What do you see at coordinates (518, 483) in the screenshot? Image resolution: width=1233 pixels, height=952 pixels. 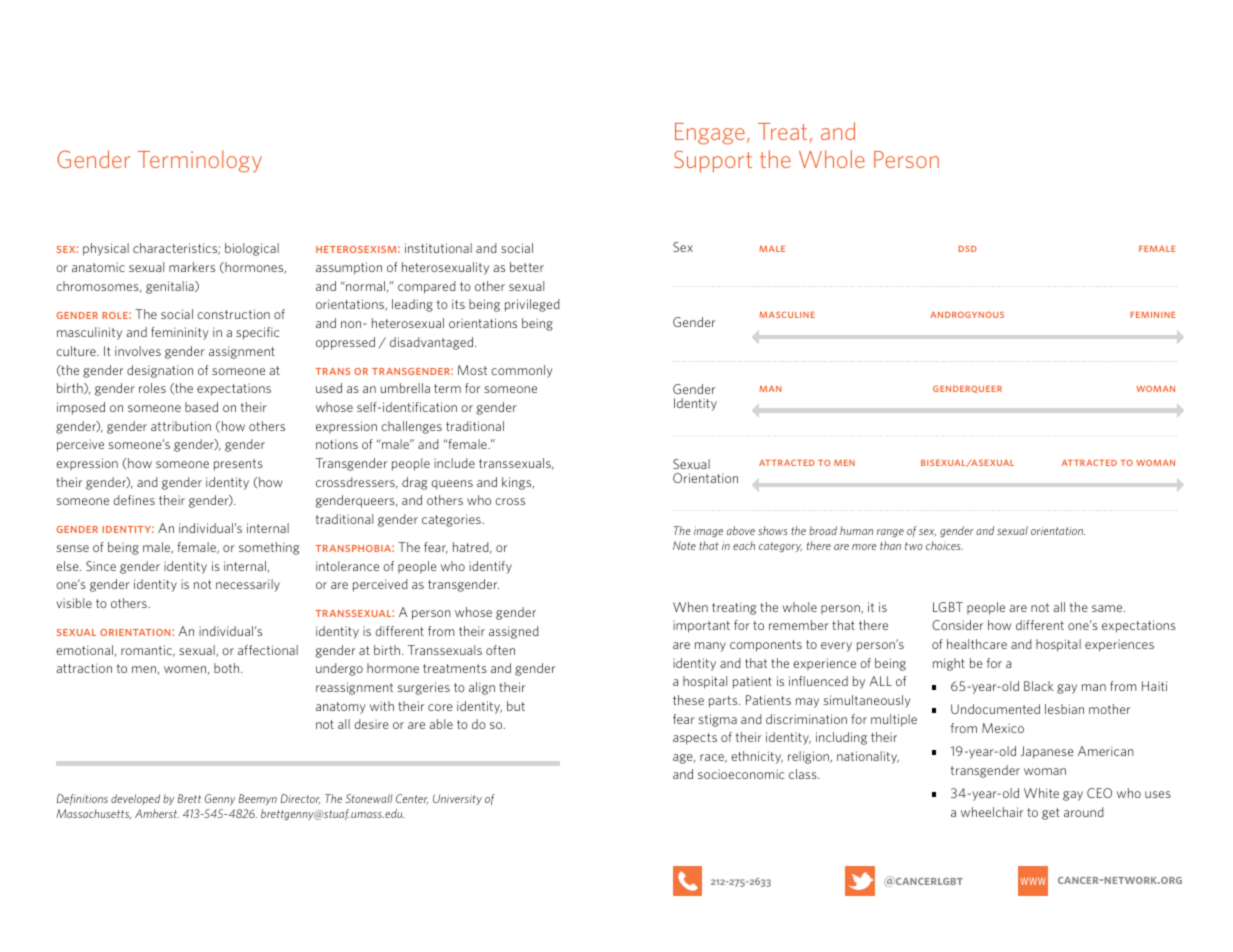 I see `kings` at bounding box center [518, 483].
